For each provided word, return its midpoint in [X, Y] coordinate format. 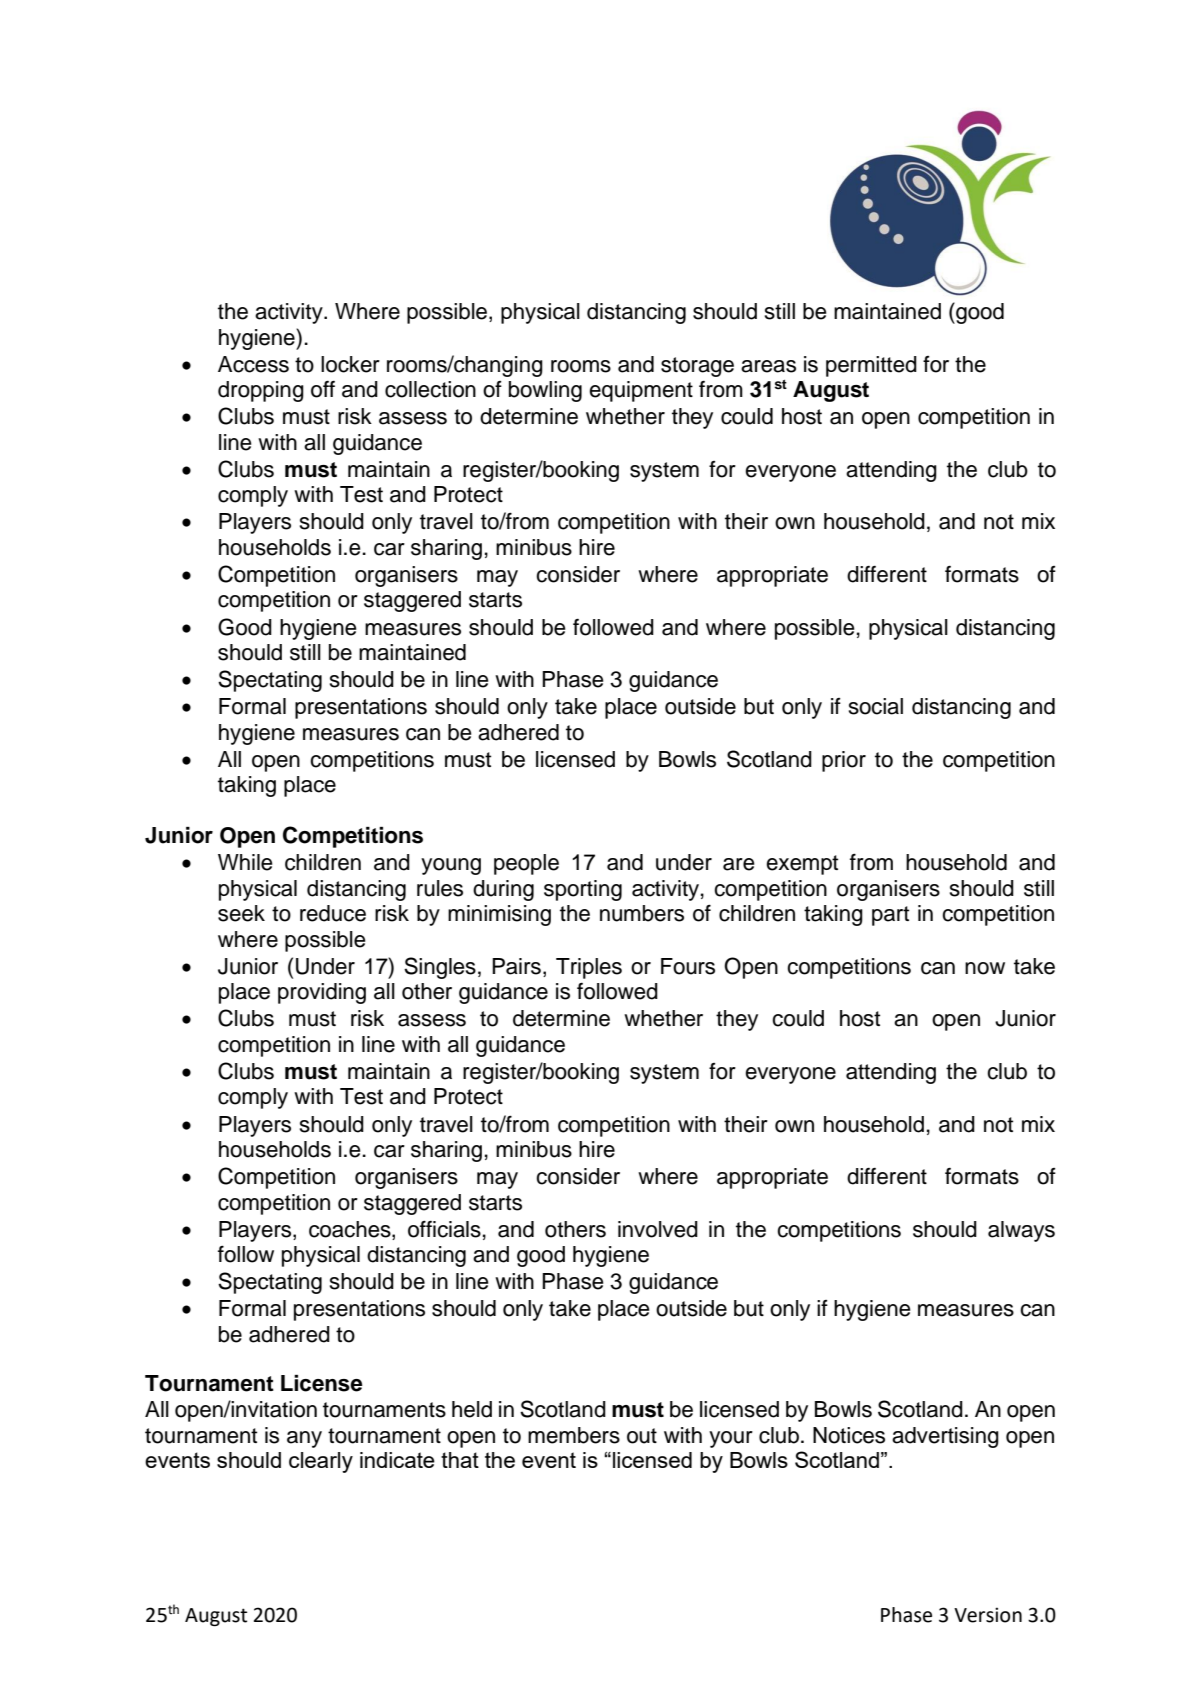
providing [322, 993]
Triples [589, 968]
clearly [321, 1462]
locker [350, 364]
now [985, 968]
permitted [871, 366]
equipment [641, 391]
